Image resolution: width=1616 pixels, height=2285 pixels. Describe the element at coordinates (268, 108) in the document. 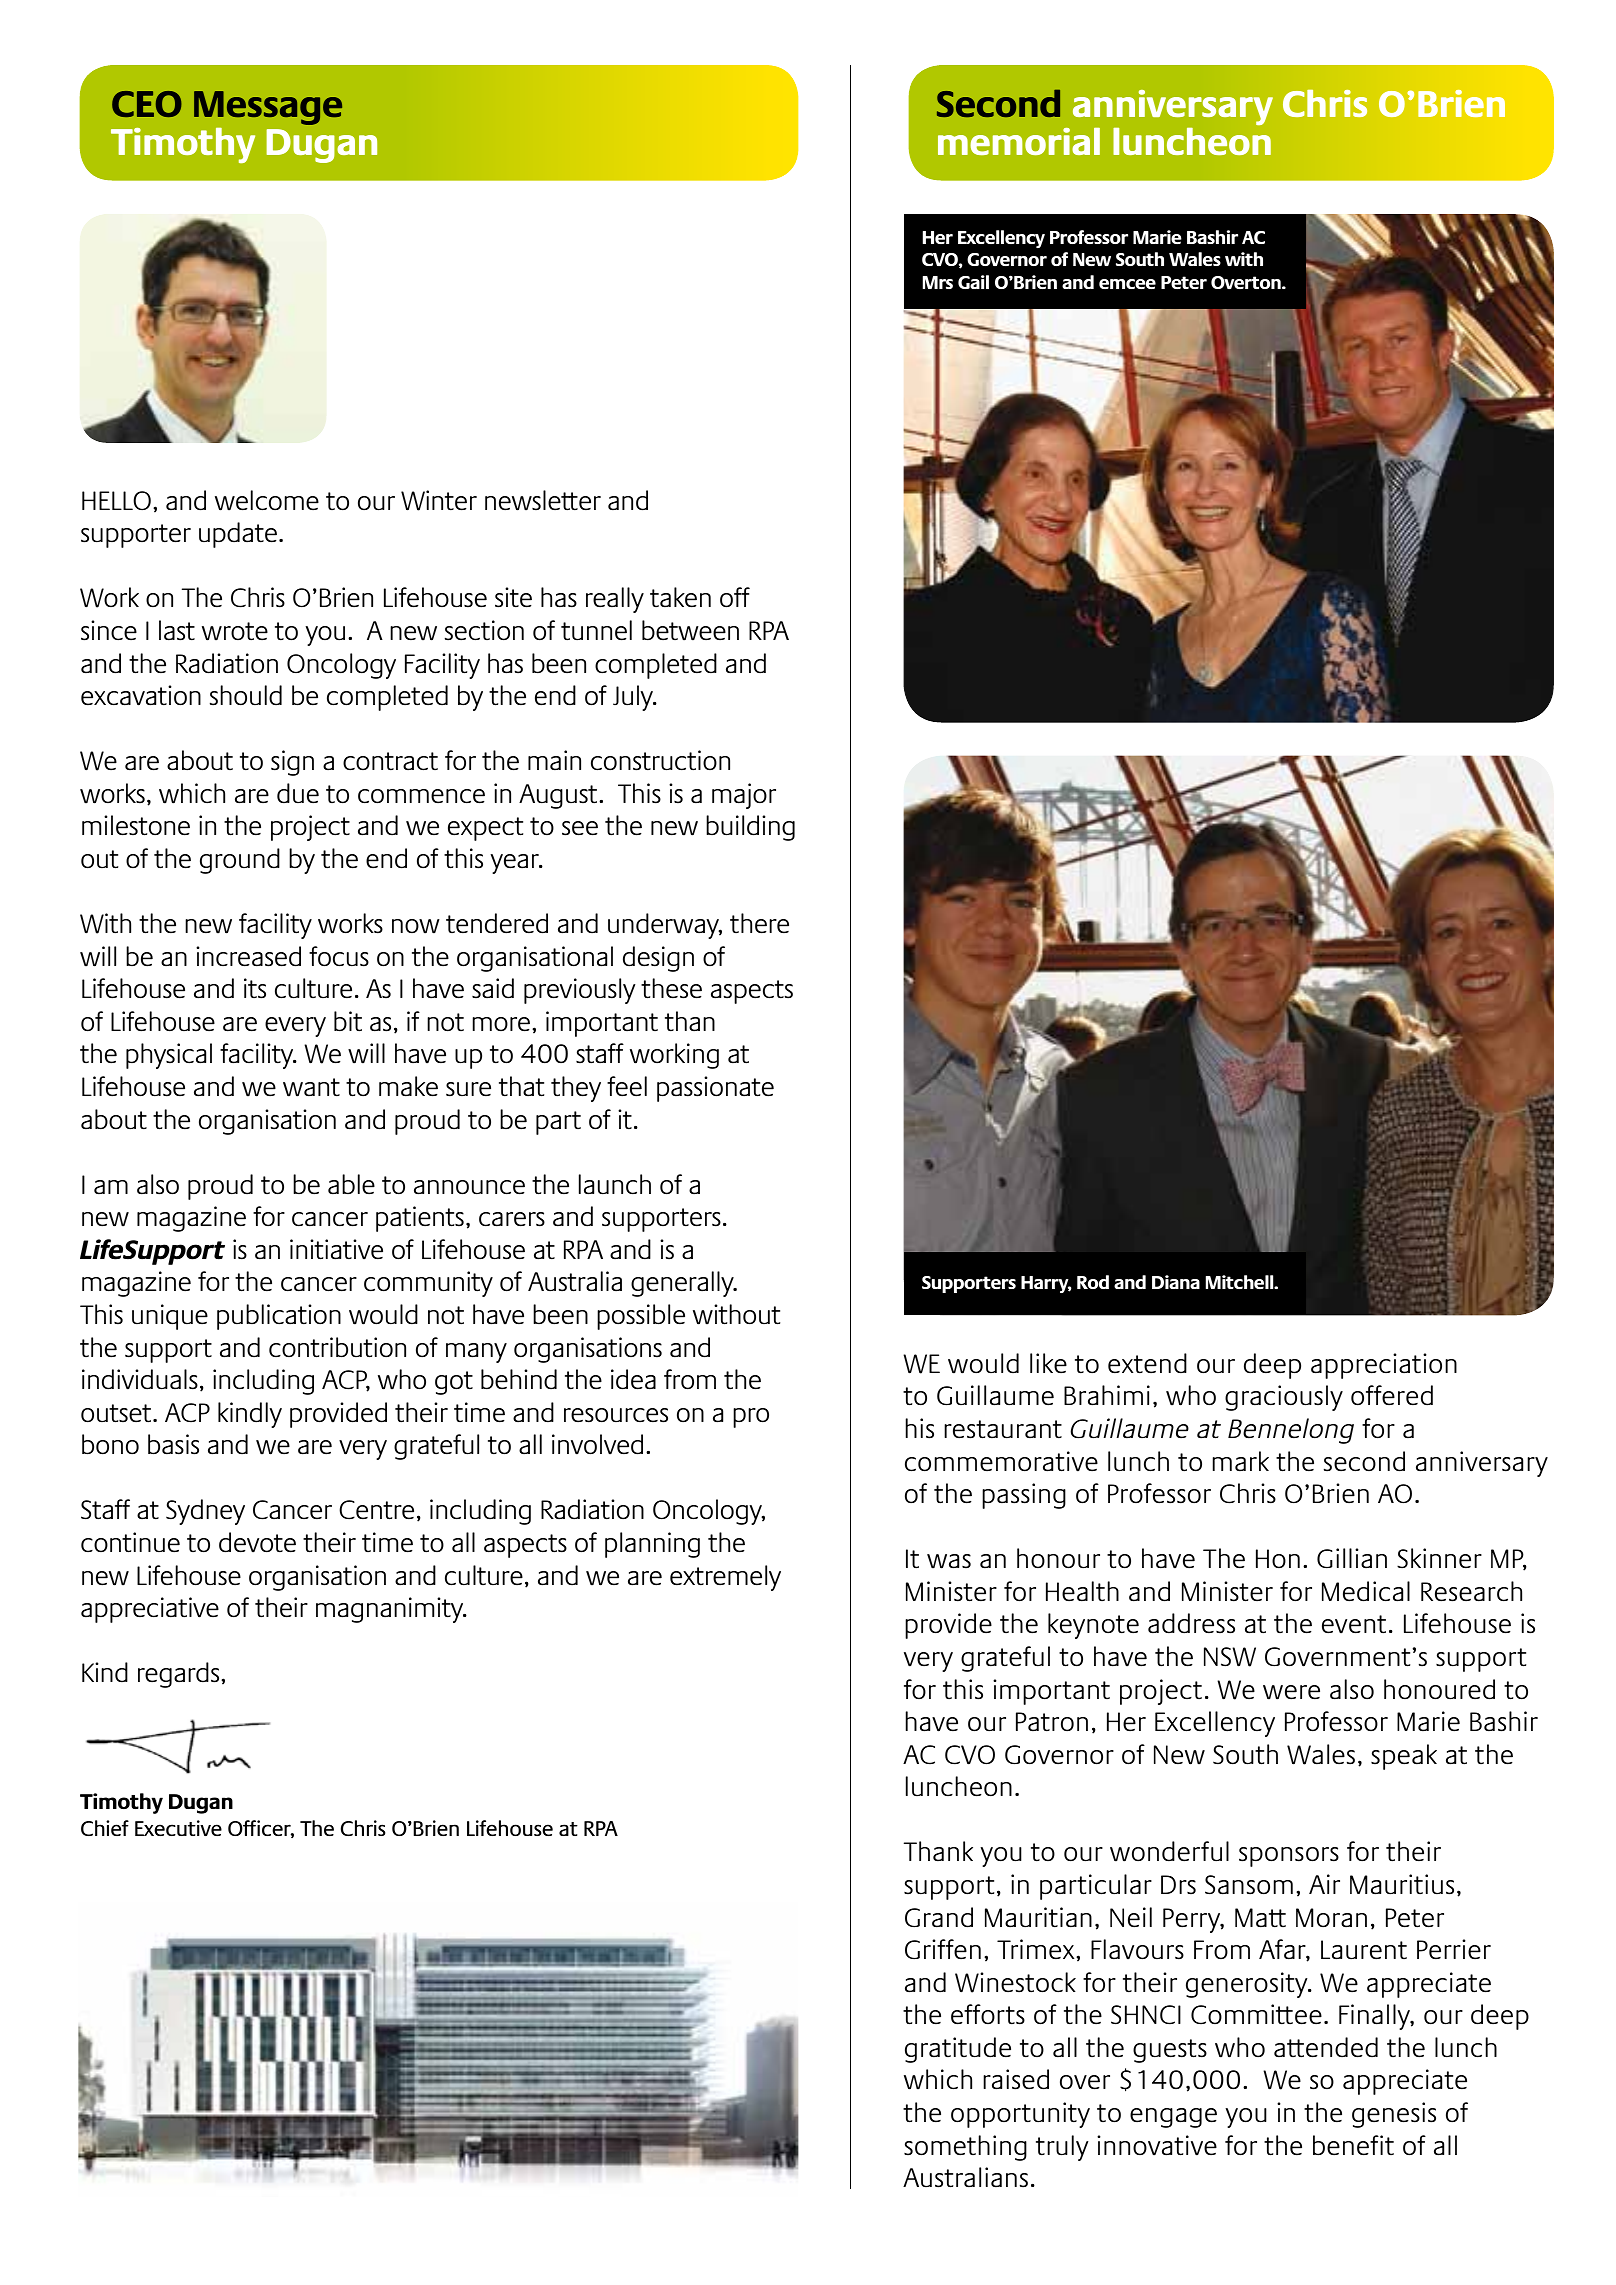

I see `Message` at that location.
